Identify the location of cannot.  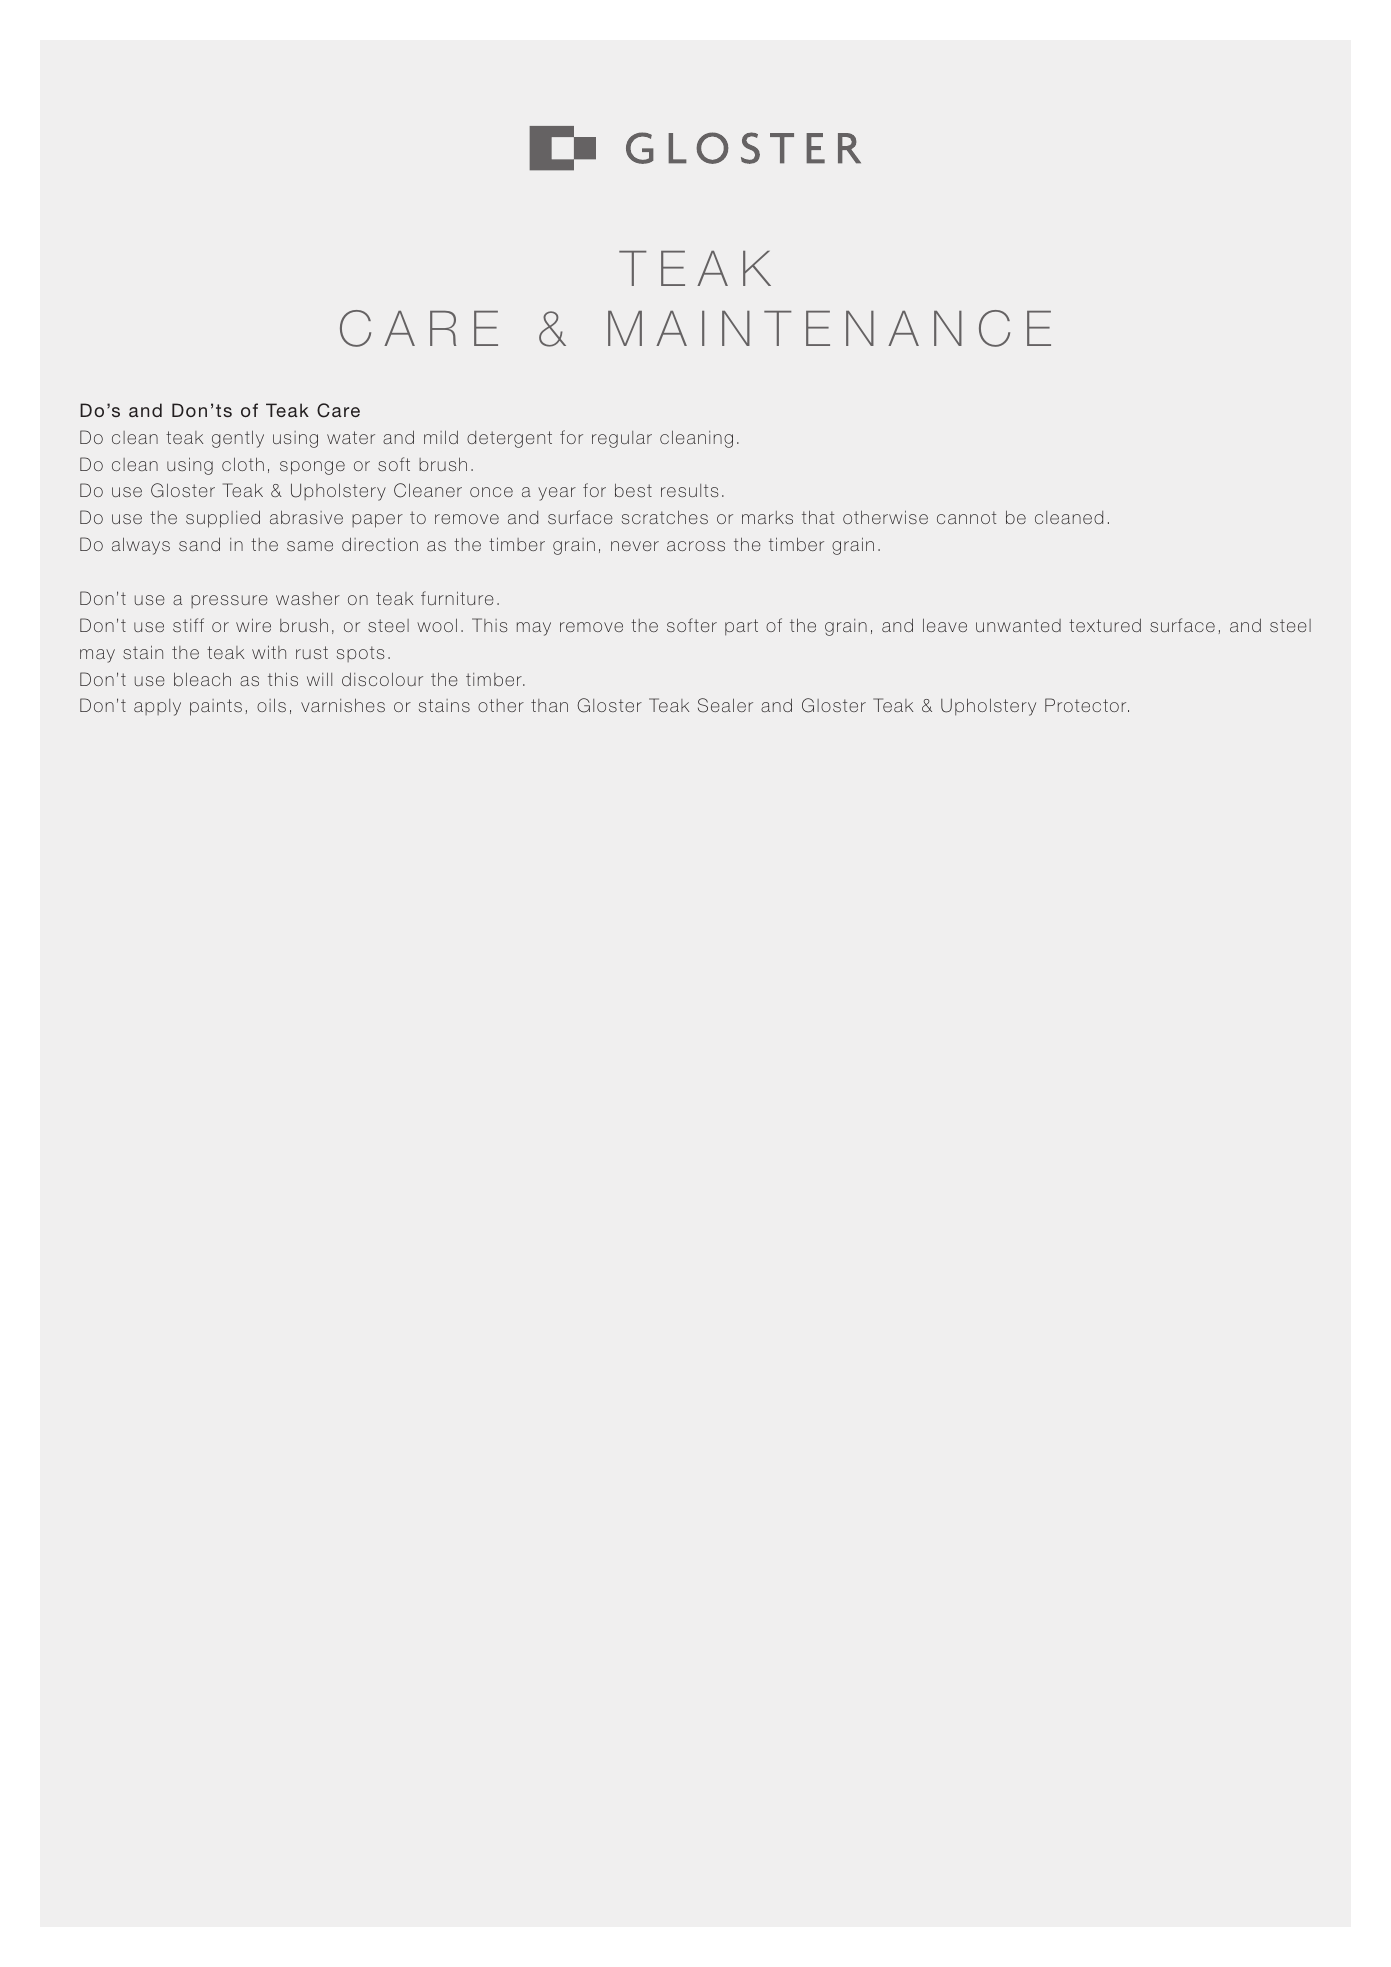
(966, 517).
